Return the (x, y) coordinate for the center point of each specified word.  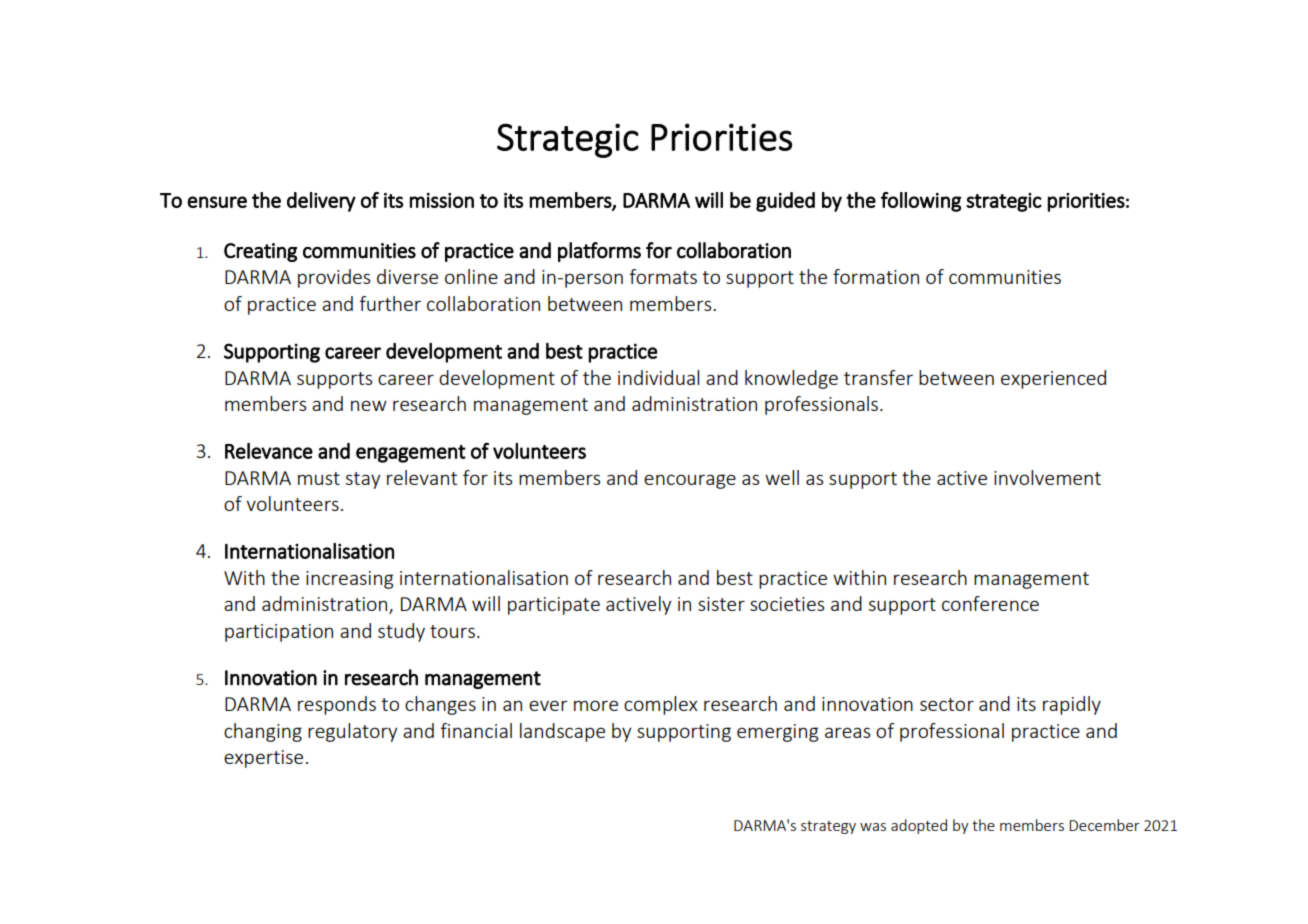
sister (721, 604)
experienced (1053, 379)
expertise (263, 759)
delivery (321, 202)
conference (990, 603)
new (369, 405)
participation (279, 633)
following (921, 202)
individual (658, 377)
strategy (828, 827)
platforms (599, 252)
